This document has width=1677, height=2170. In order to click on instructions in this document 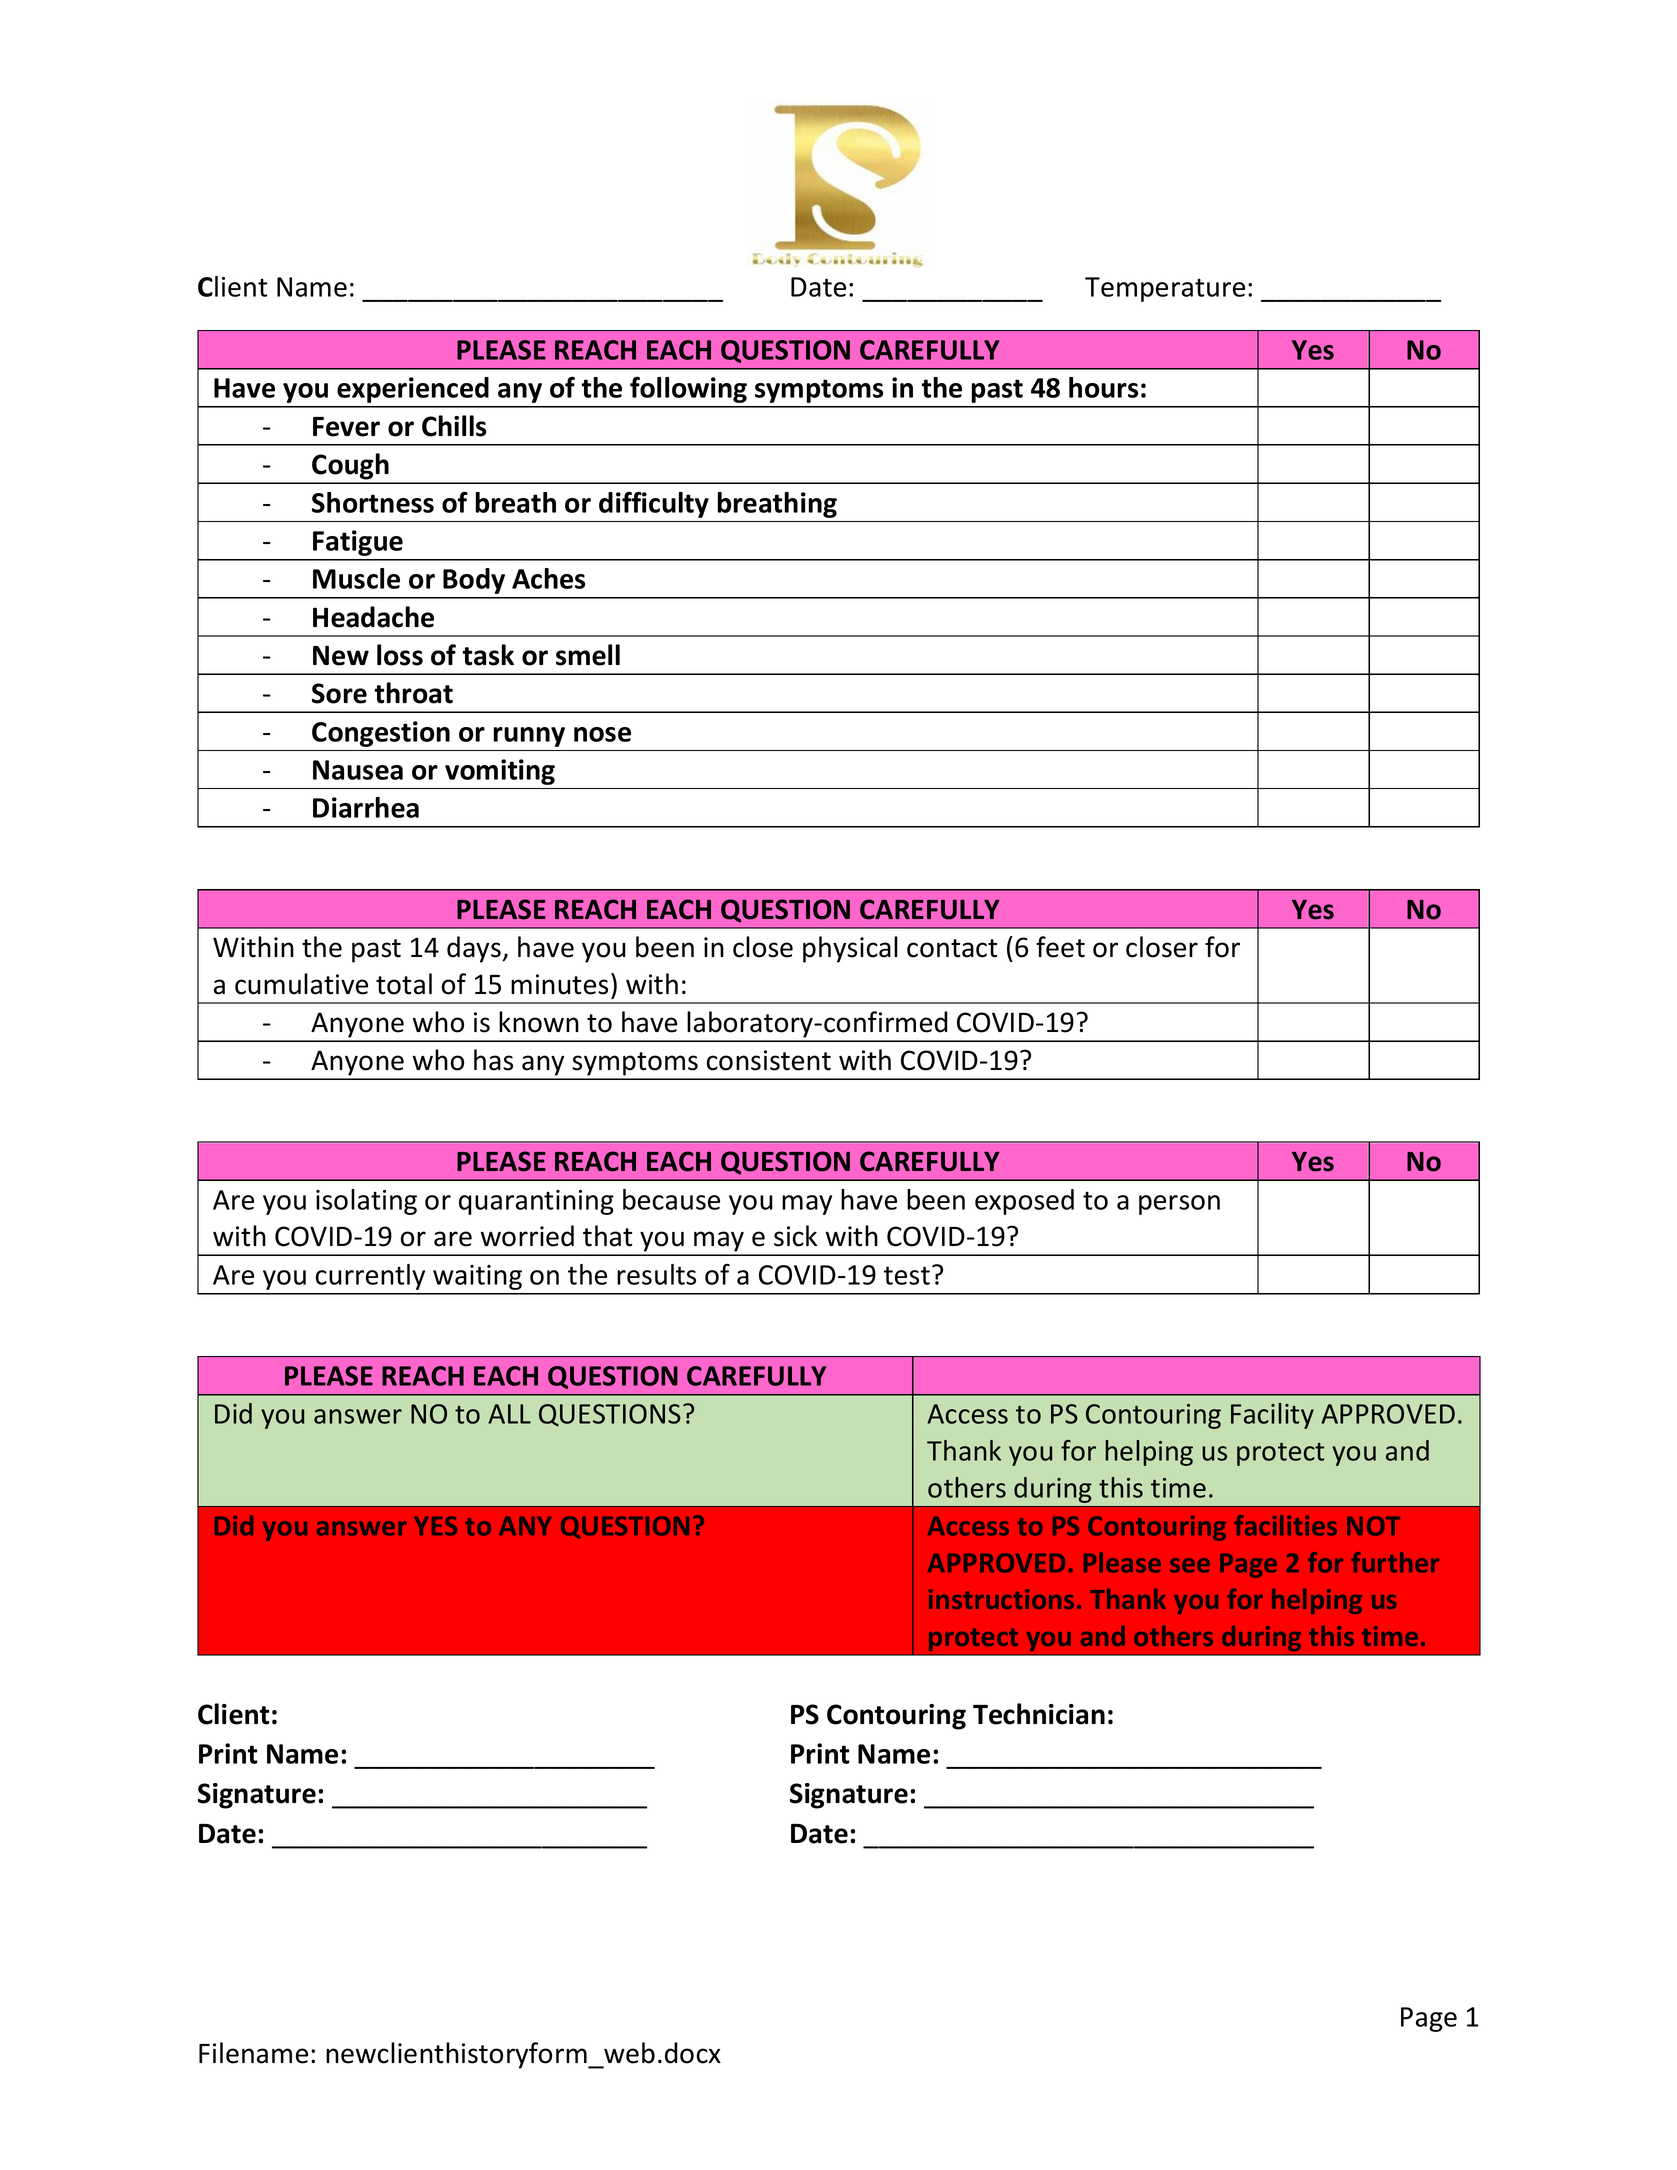, I will do `click(1001, 1599)`.
